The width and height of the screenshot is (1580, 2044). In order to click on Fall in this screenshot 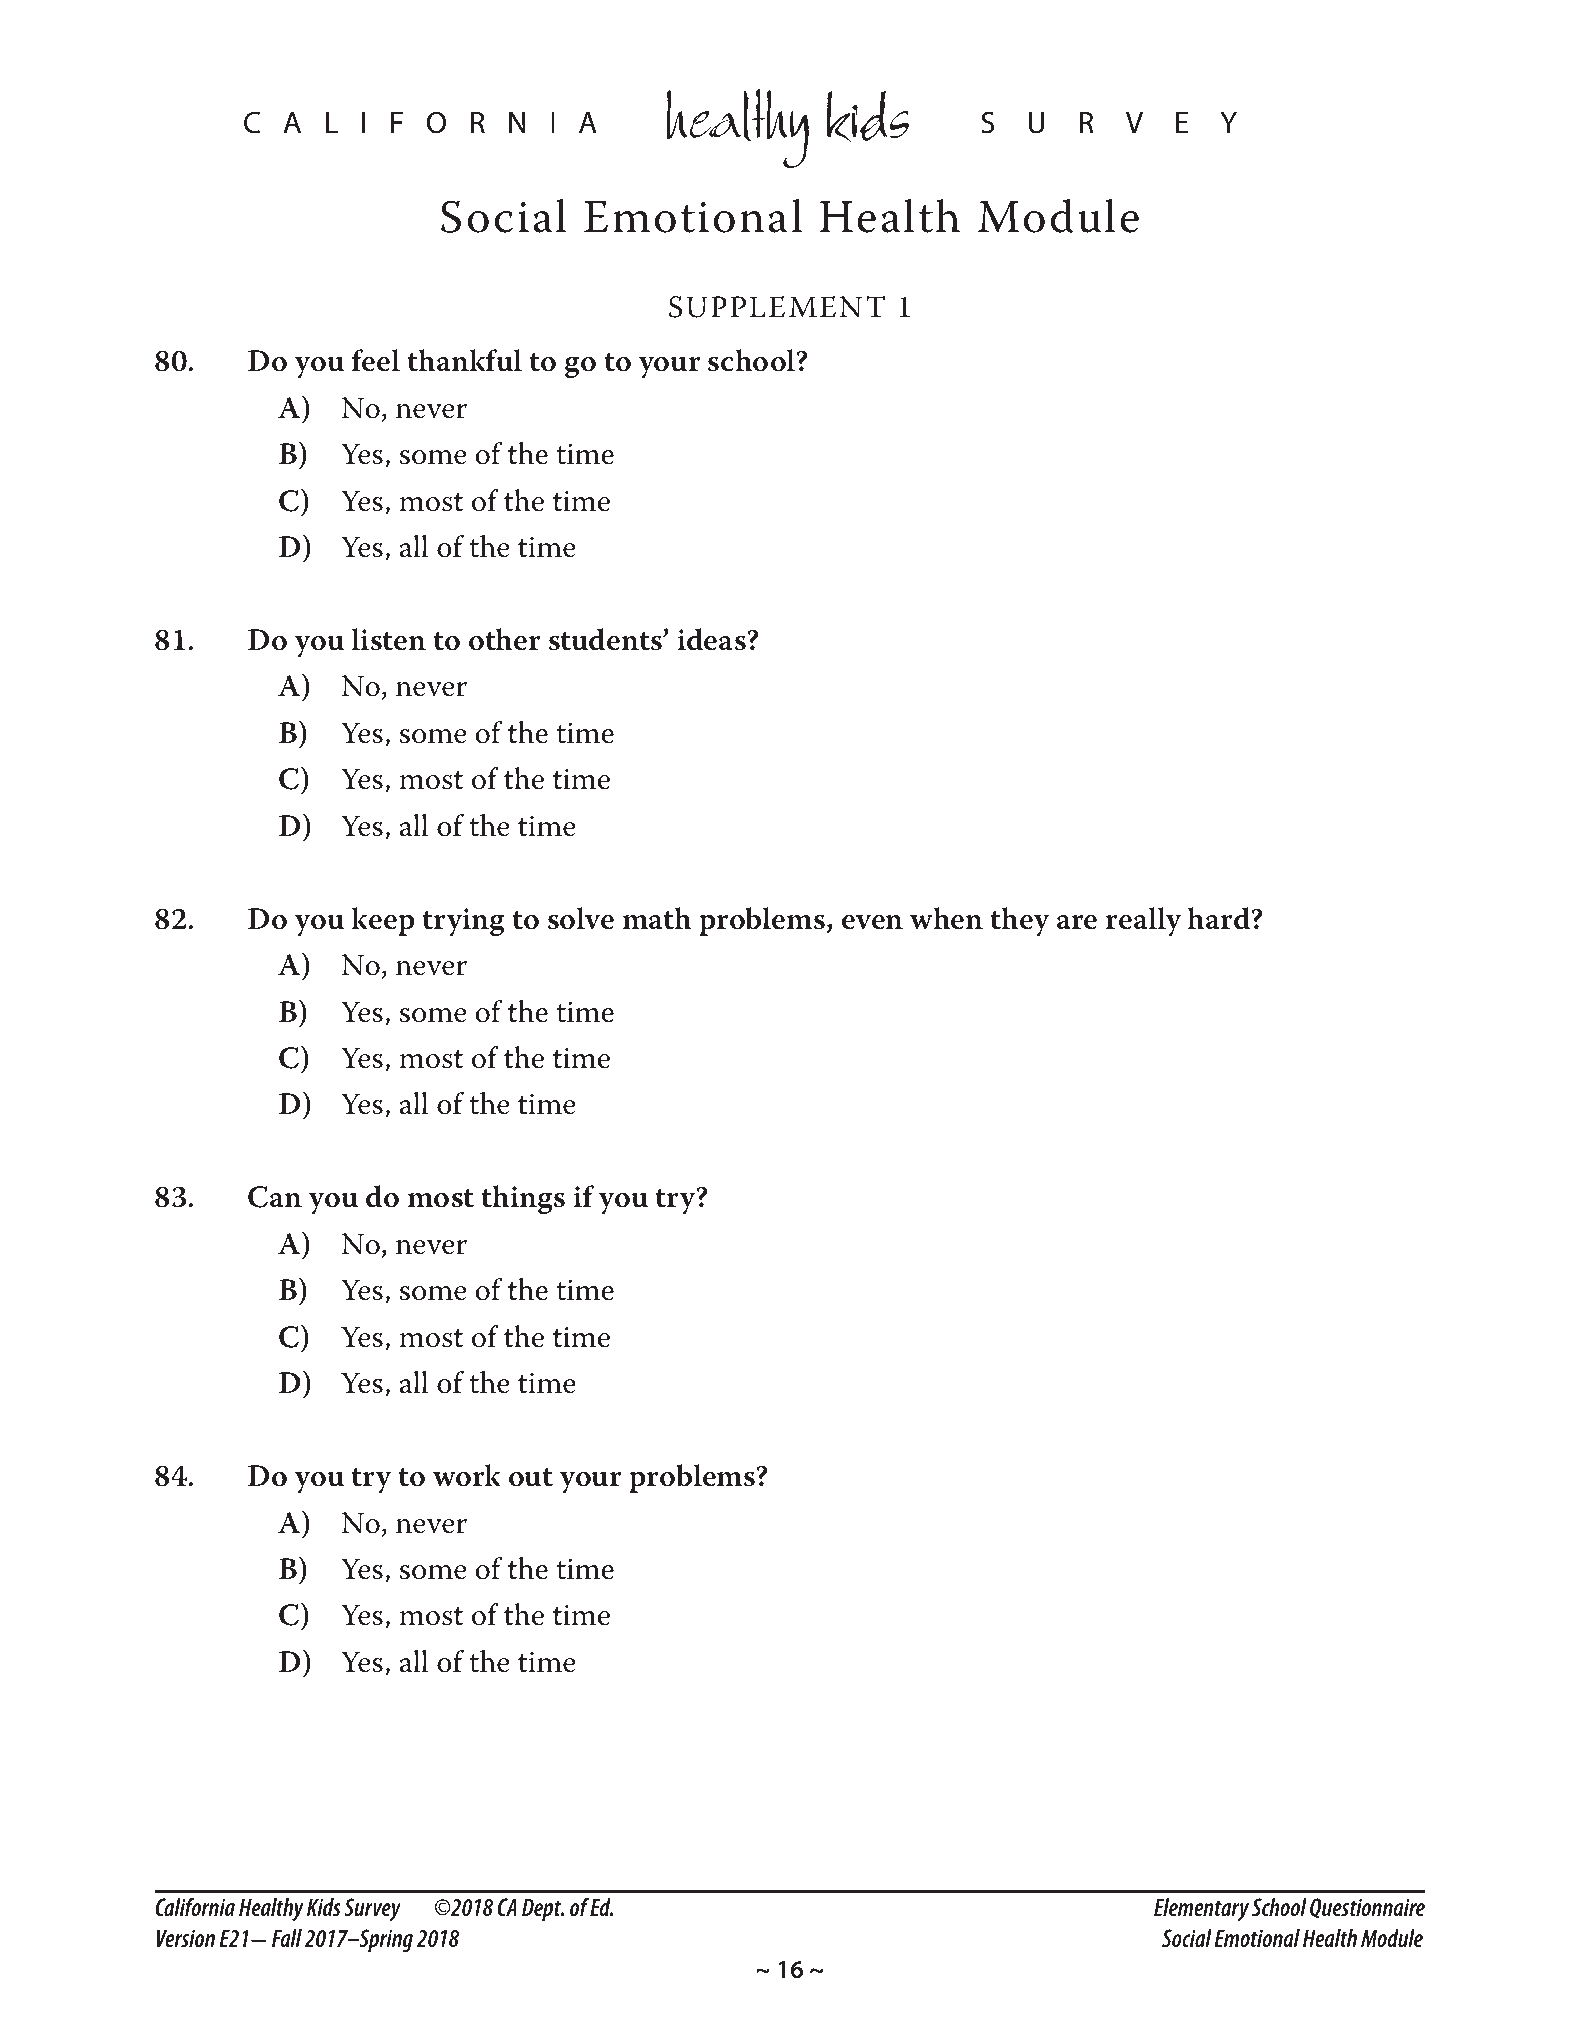, I will do `click(287, 1938)`.
